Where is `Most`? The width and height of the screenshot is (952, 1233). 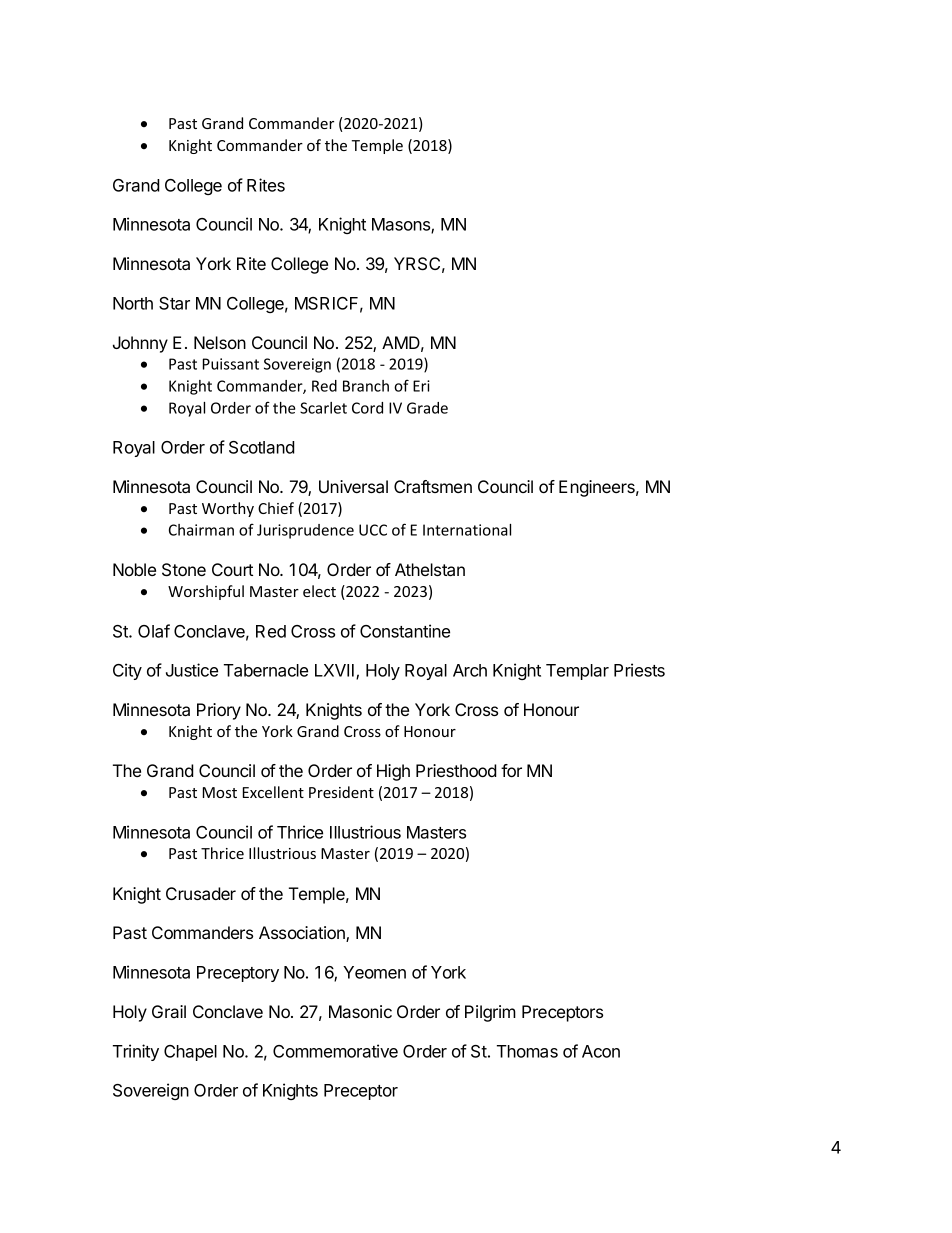 Most is located at coordinates (220, 792).
